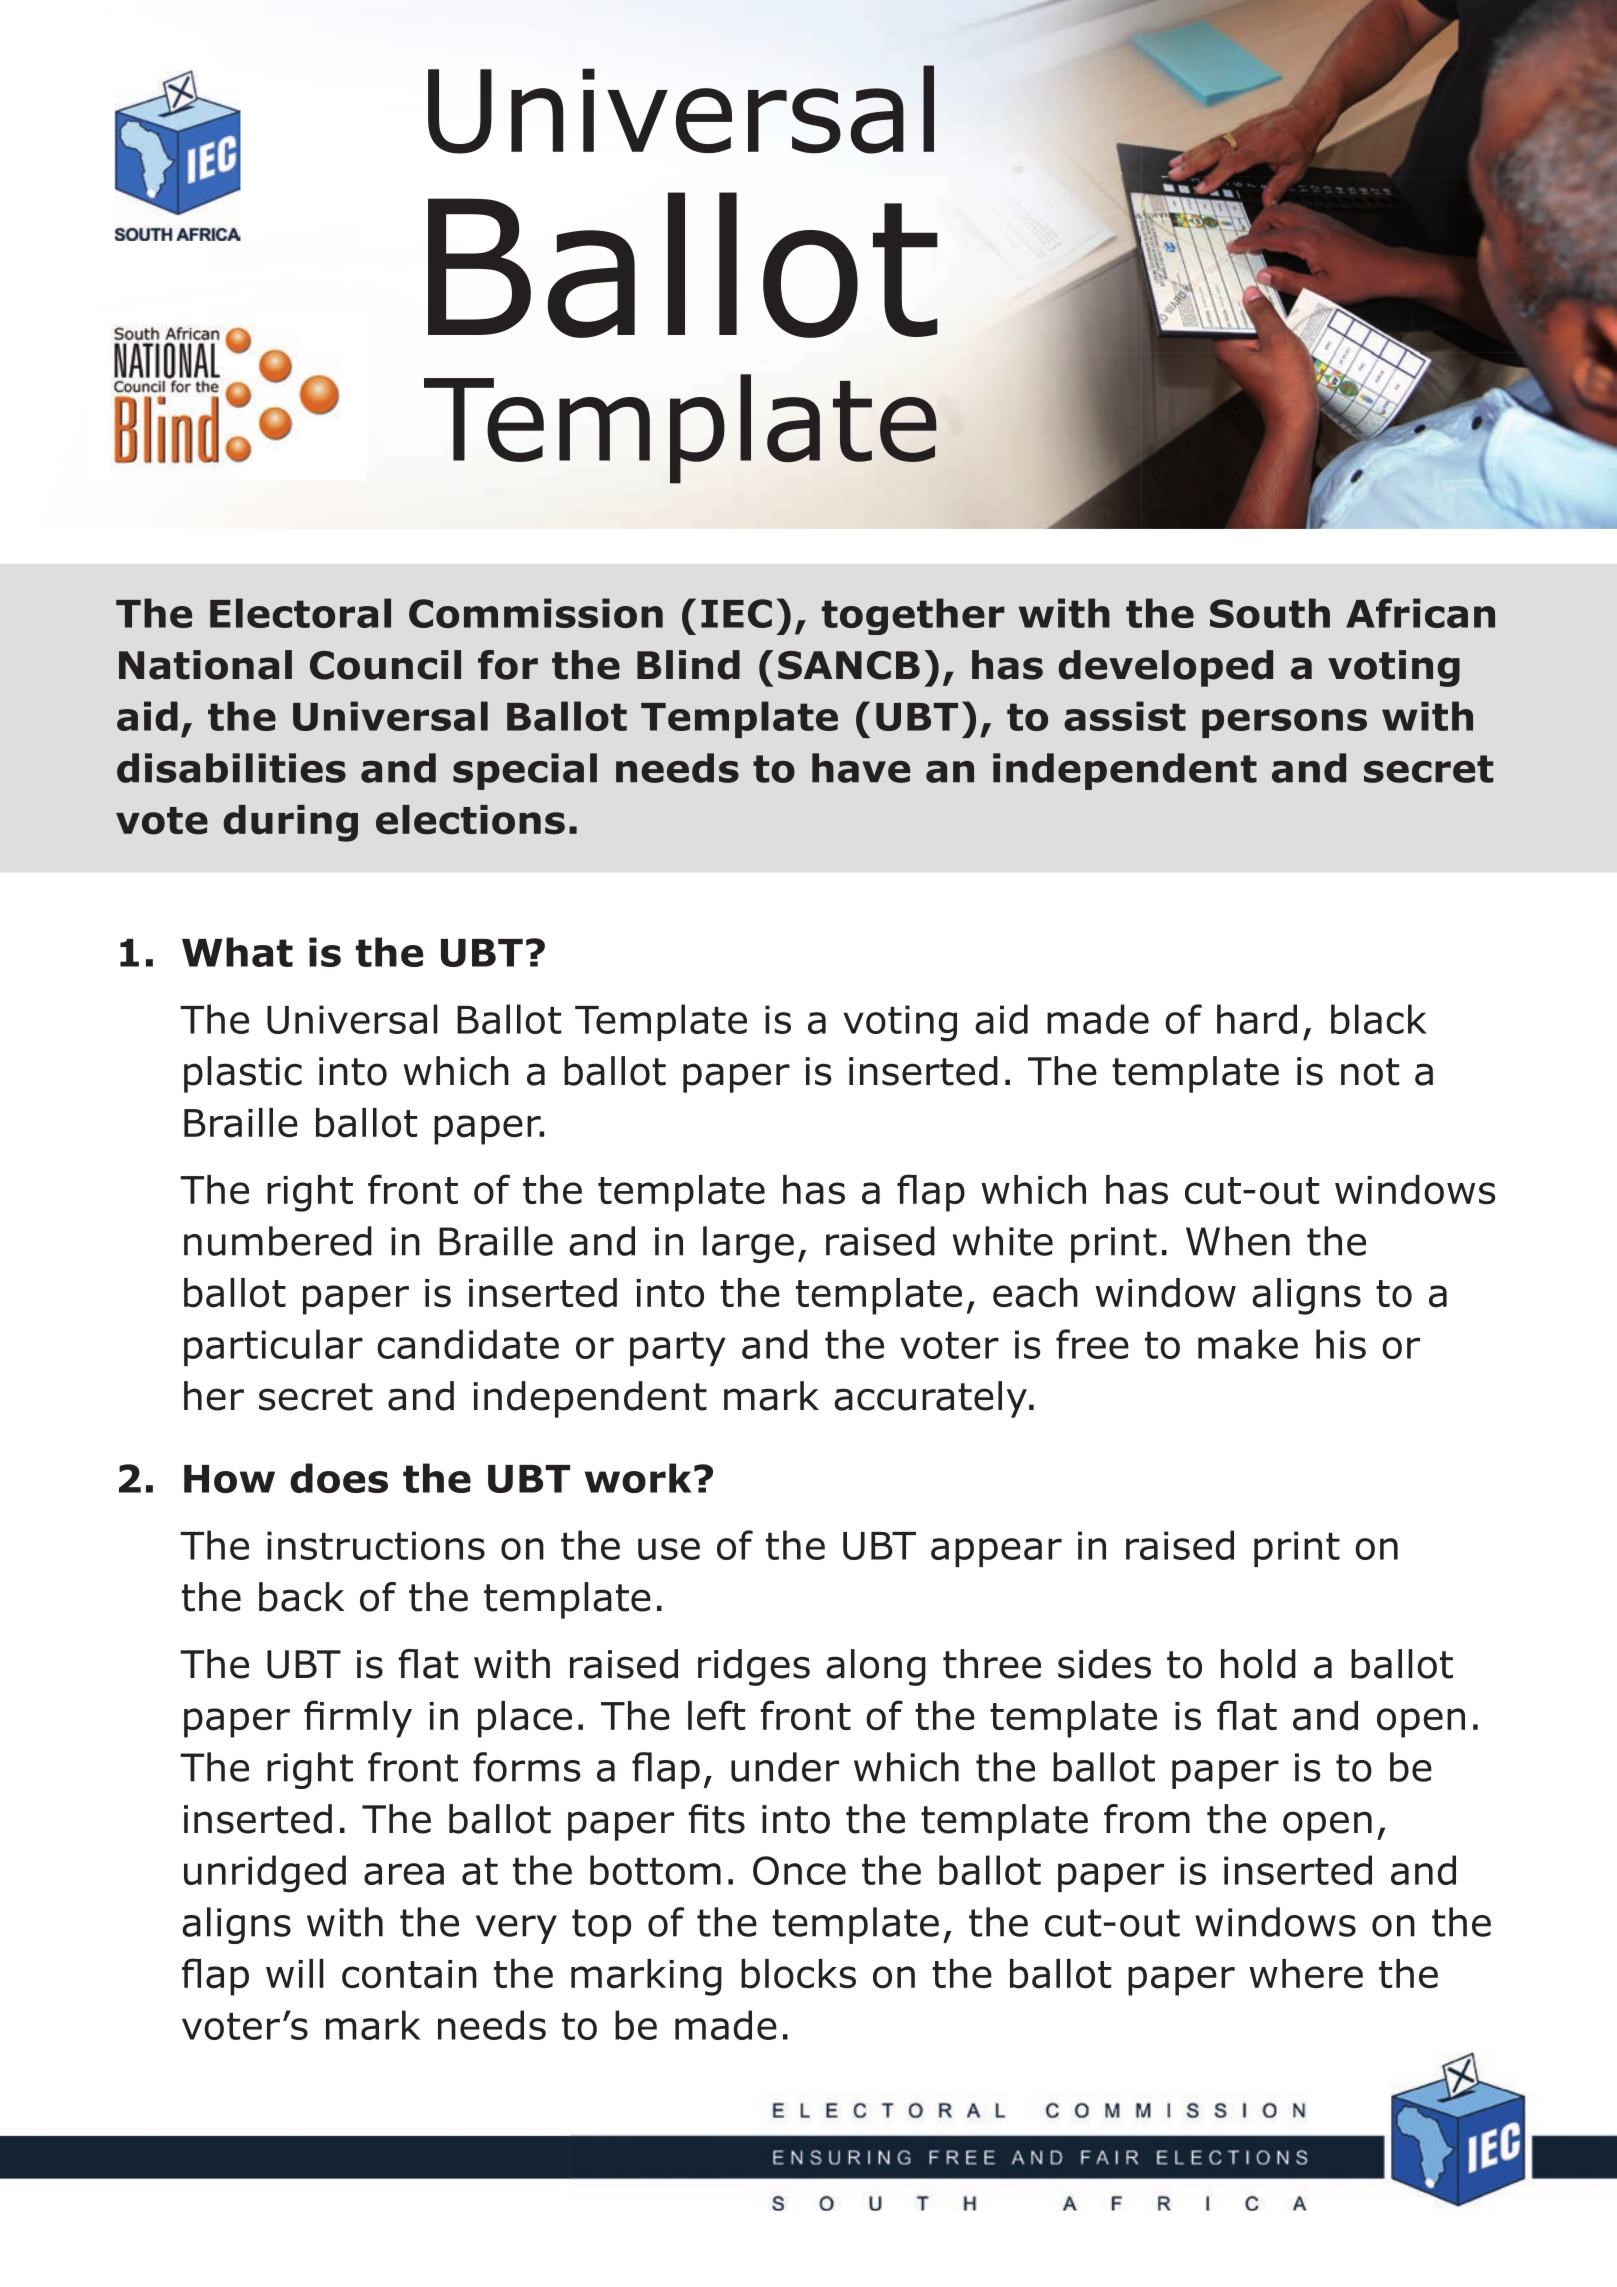  What do you see at coordinates (1248, 1344) in the screenshot?
I see `make` at bounding box center [1248, 1344].
